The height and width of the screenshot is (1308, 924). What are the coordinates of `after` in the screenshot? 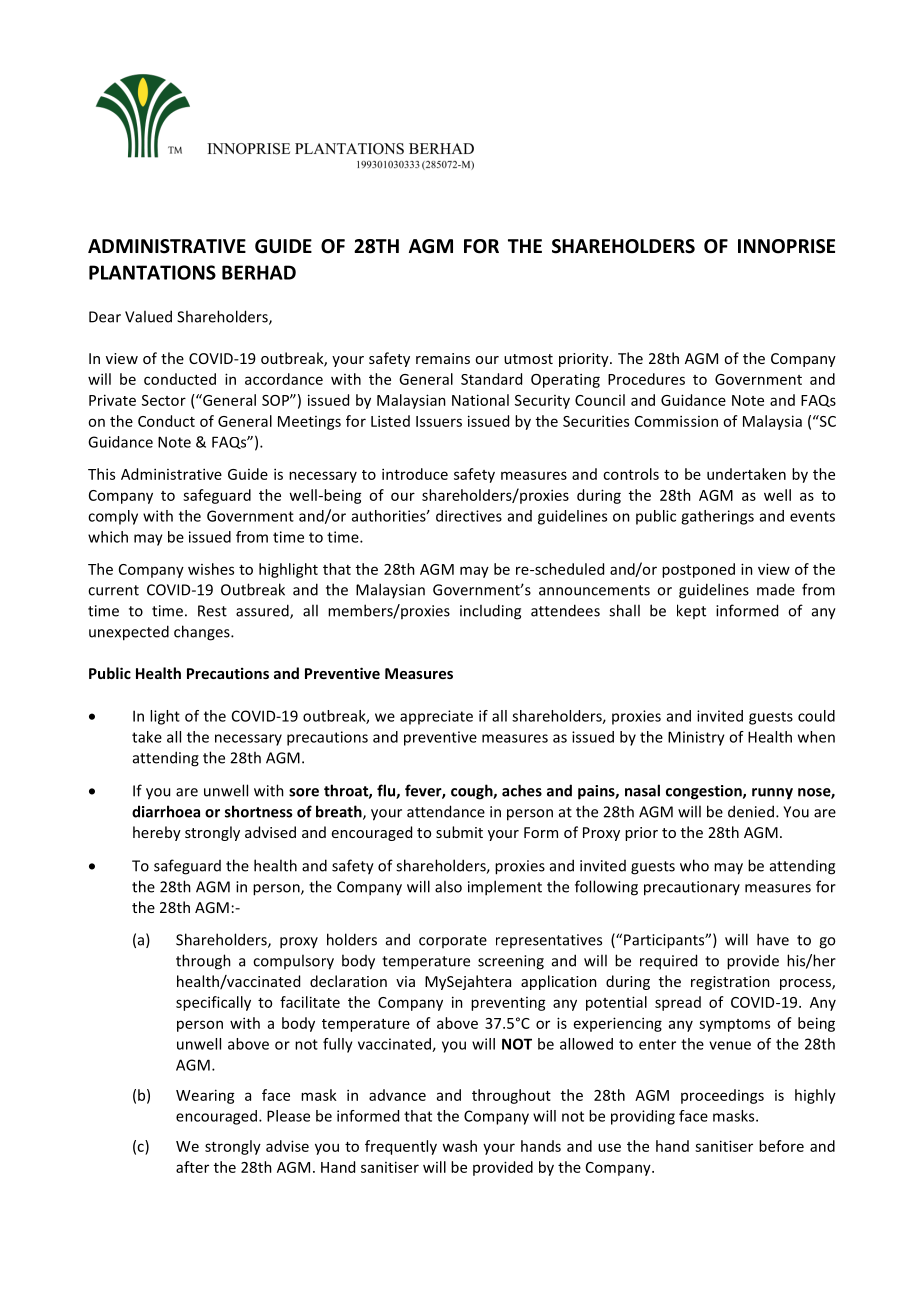 It's located at (192, 1167).
